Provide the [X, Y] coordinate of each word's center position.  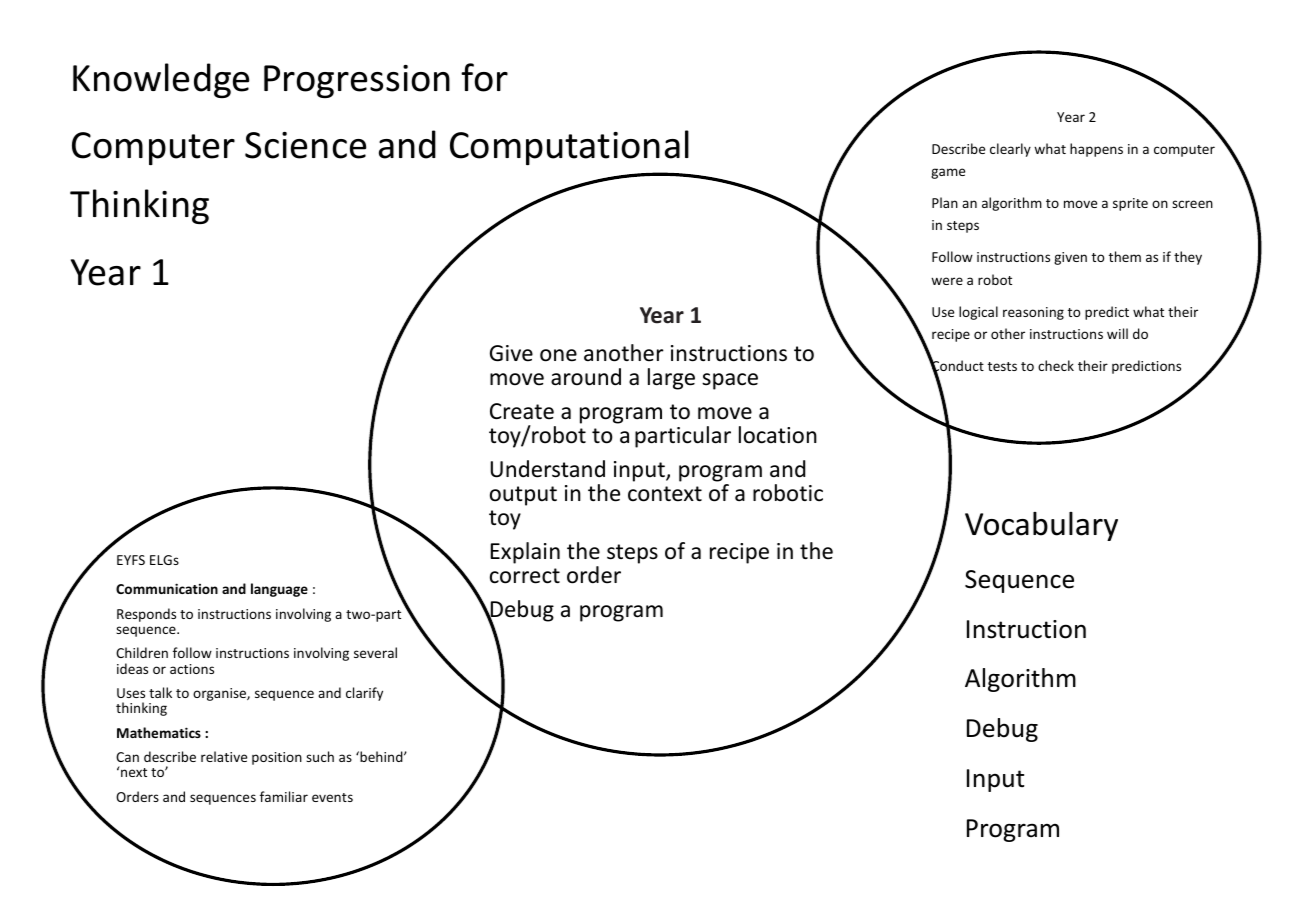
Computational [569, 147]
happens [1096, 150]
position [277, 758]
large [671, 379]
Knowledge [161, 80]
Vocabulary [1041, 526]
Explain [525, 553]
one [558, 355]
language [279, 590]
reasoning [1033, 313]
